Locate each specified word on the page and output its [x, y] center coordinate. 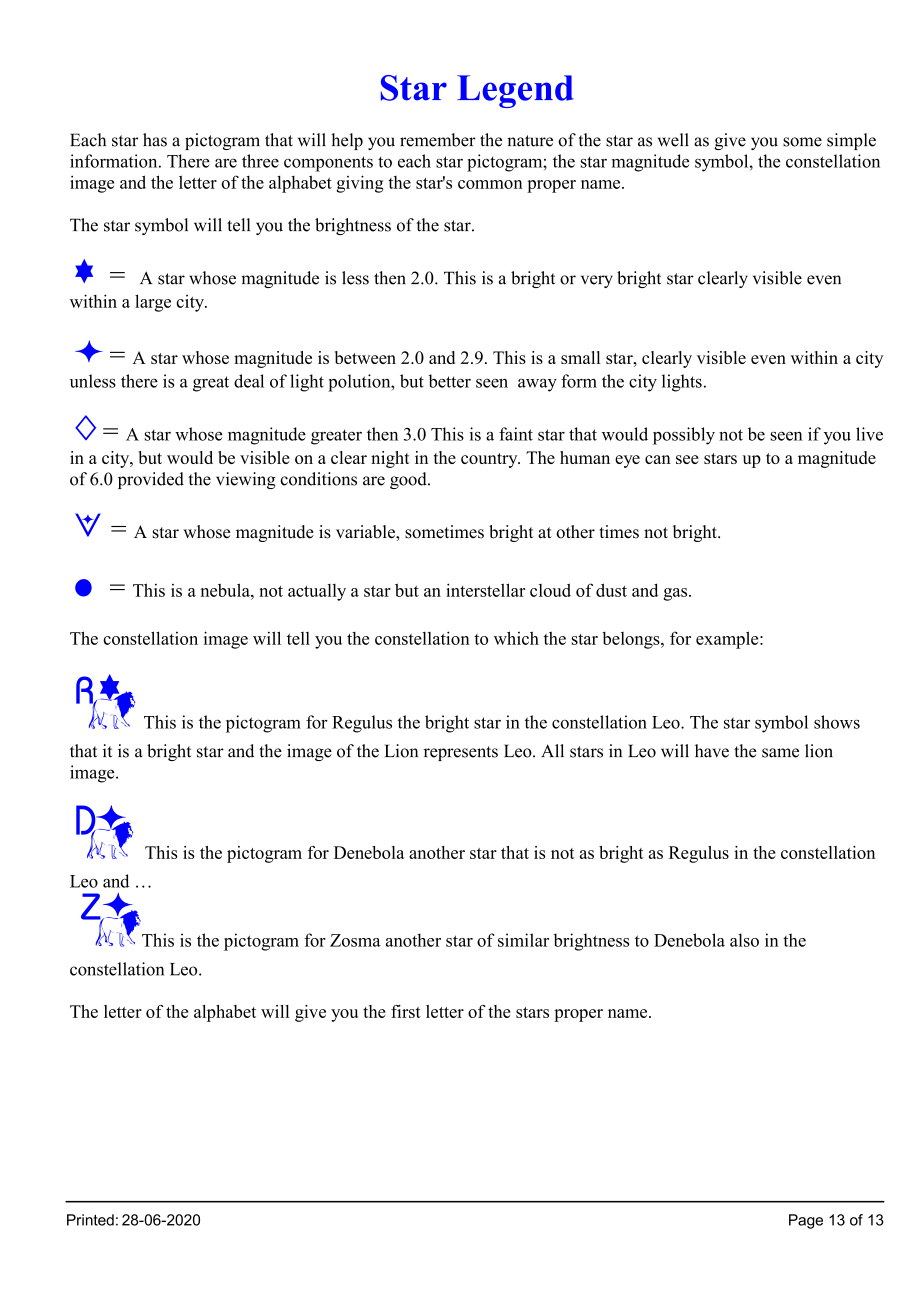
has [155, 140]
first [406, 1011]
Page [806, 1221]
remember [438, 140]
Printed [90, 1220]
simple [851, 141]
